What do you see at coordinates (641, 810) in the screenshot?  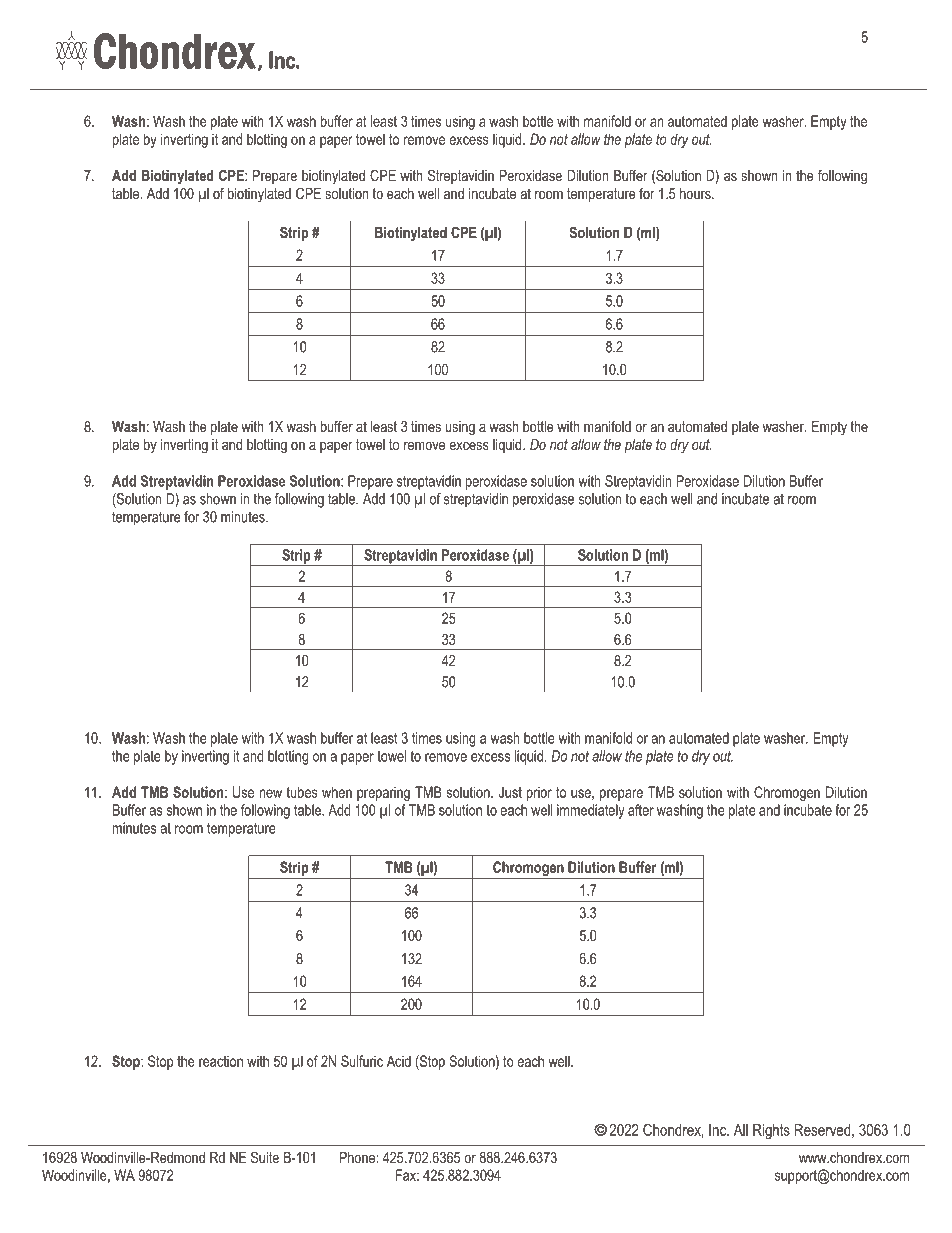 I see `after` at bounding box center [641, 810].
